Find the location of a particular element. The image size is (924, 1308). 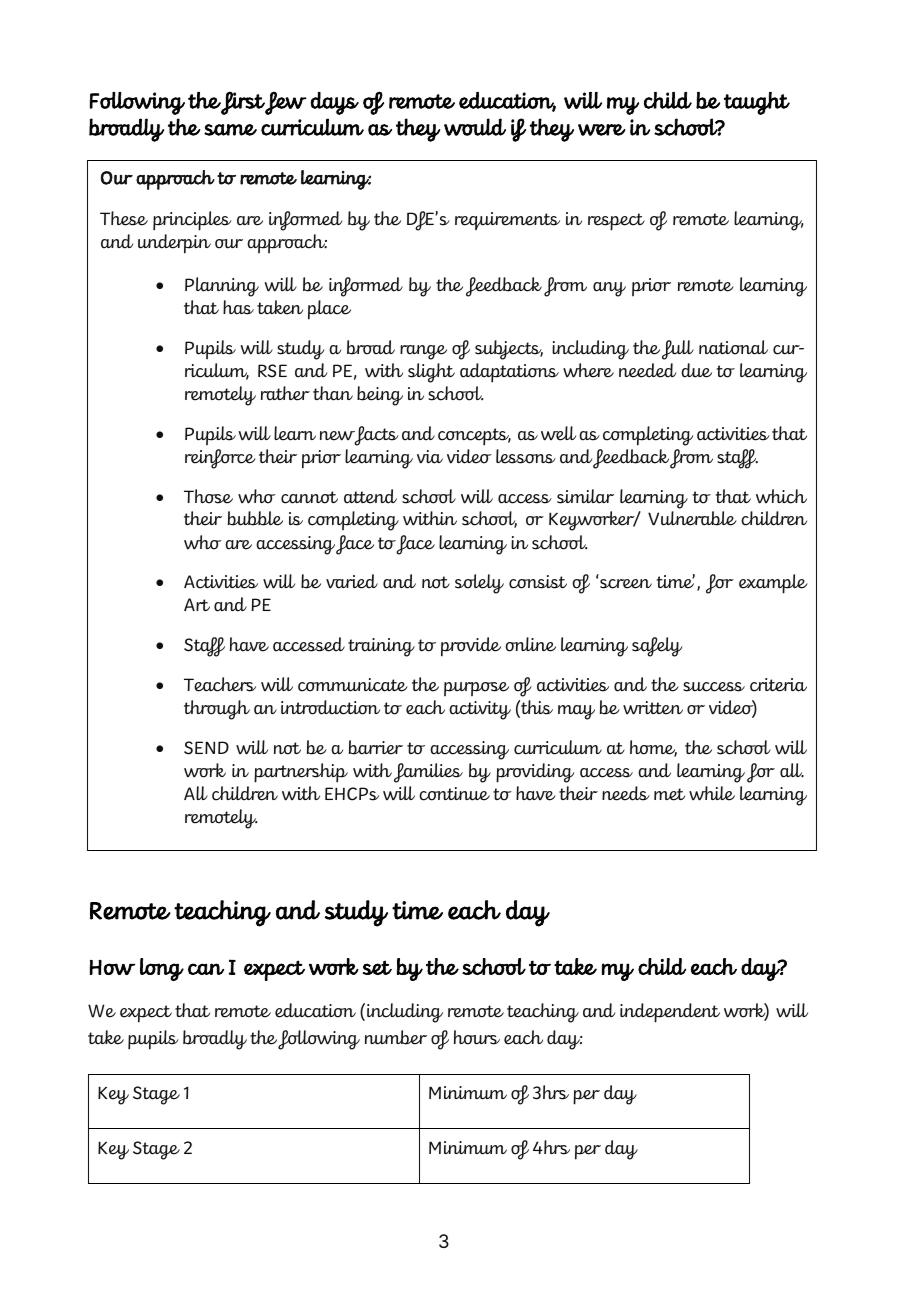

taught is located at coordinates (757, 103).
